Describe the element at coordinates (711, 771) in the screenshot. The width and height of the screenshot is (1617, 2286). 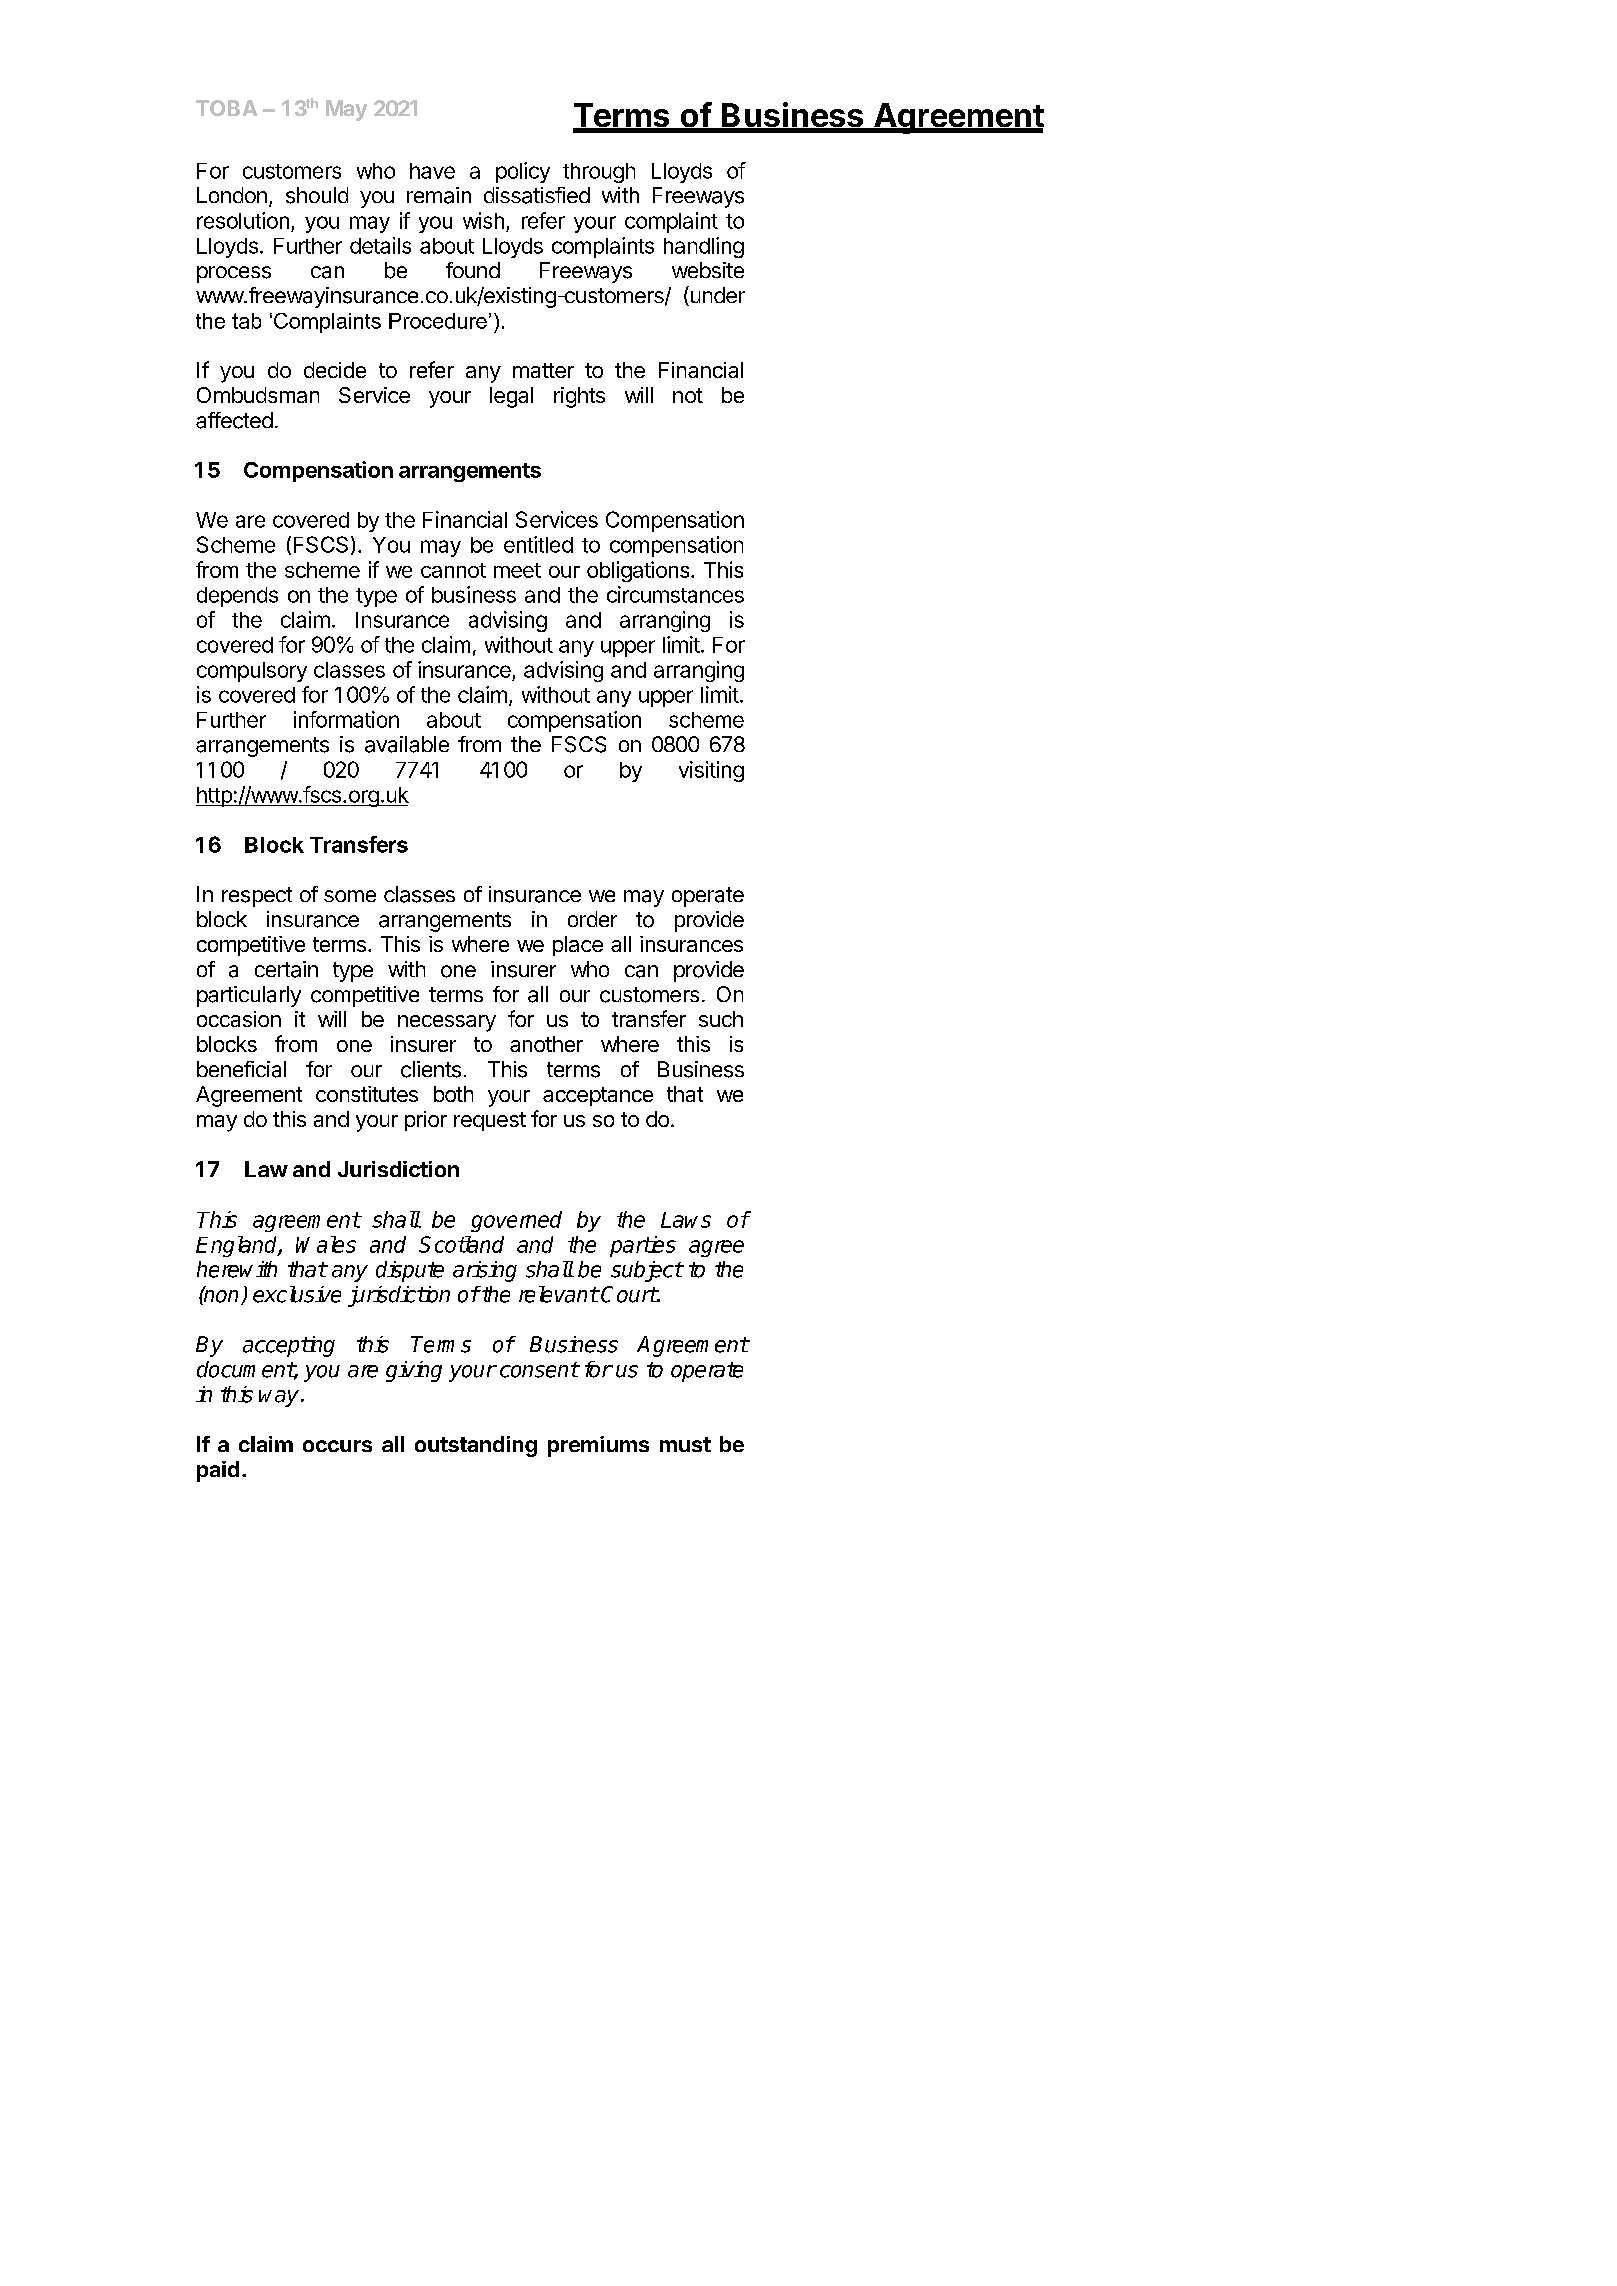
I see `visiting` at that location.
